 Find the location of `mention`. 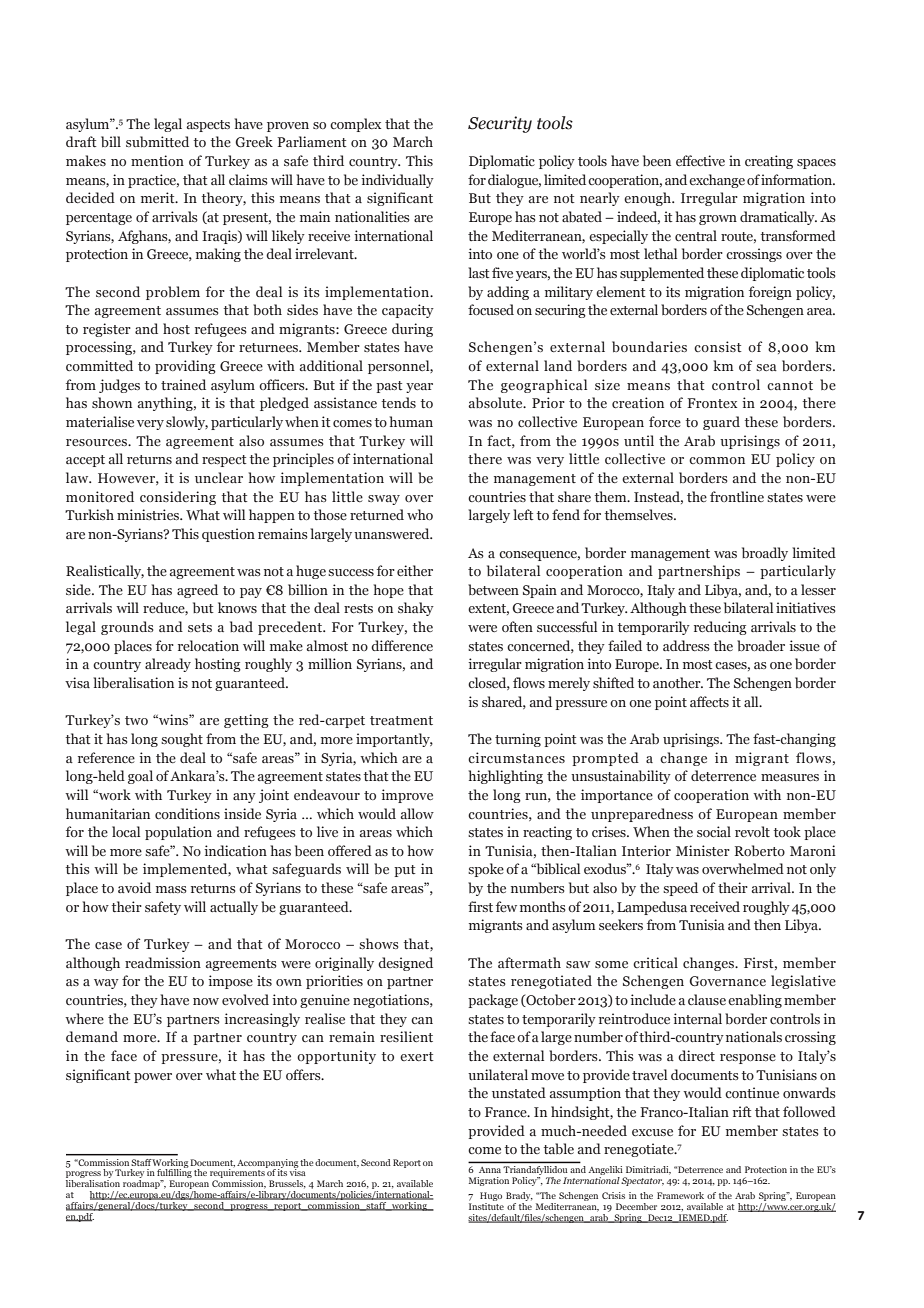

mention is located at coordinates (157, 160).
